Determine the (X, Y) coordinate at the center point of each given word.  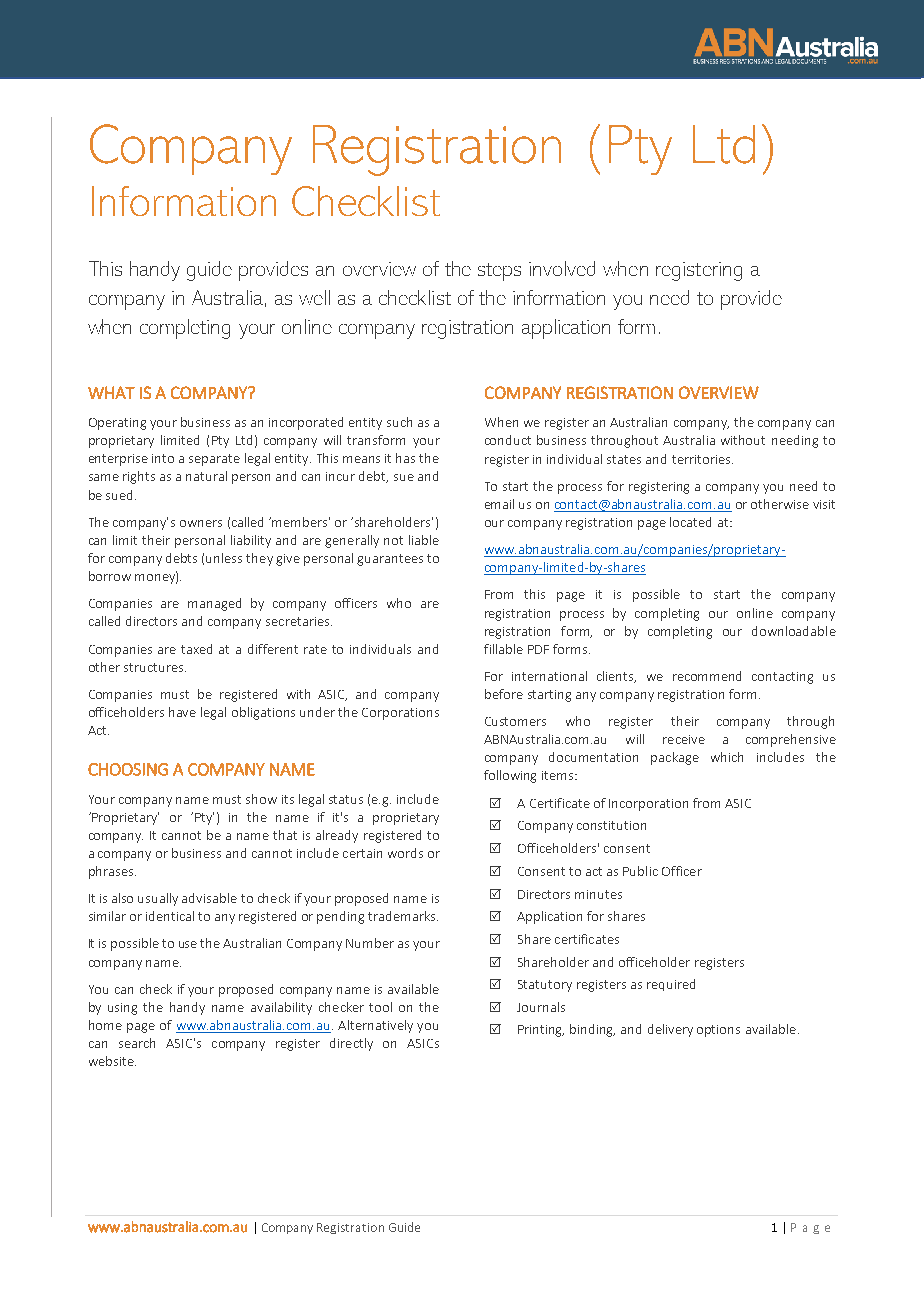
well (314, 297)
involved (562, 268)
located (690, 522)
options (718, 1031)
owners (201, 523)
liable (424, 540)
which (727, 757)
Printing (541, 1031)
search (137, 1043)
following (510, 776)
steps (499, 272)
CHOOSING (128, 769)
